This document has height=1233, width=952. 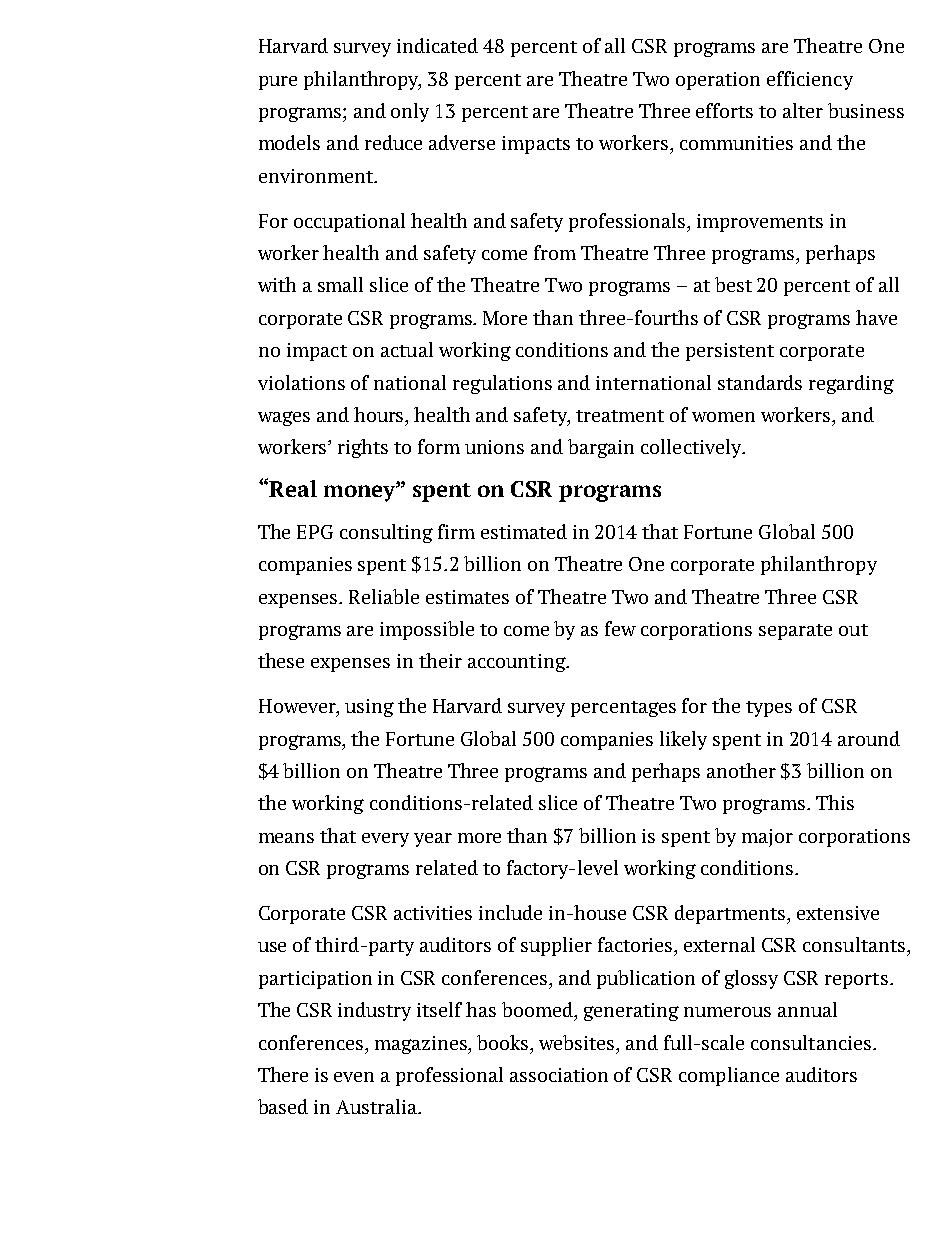 What do you see at coordinates (559, 1075) in the document?
I see `association` at bounding box center [559, 1075].
